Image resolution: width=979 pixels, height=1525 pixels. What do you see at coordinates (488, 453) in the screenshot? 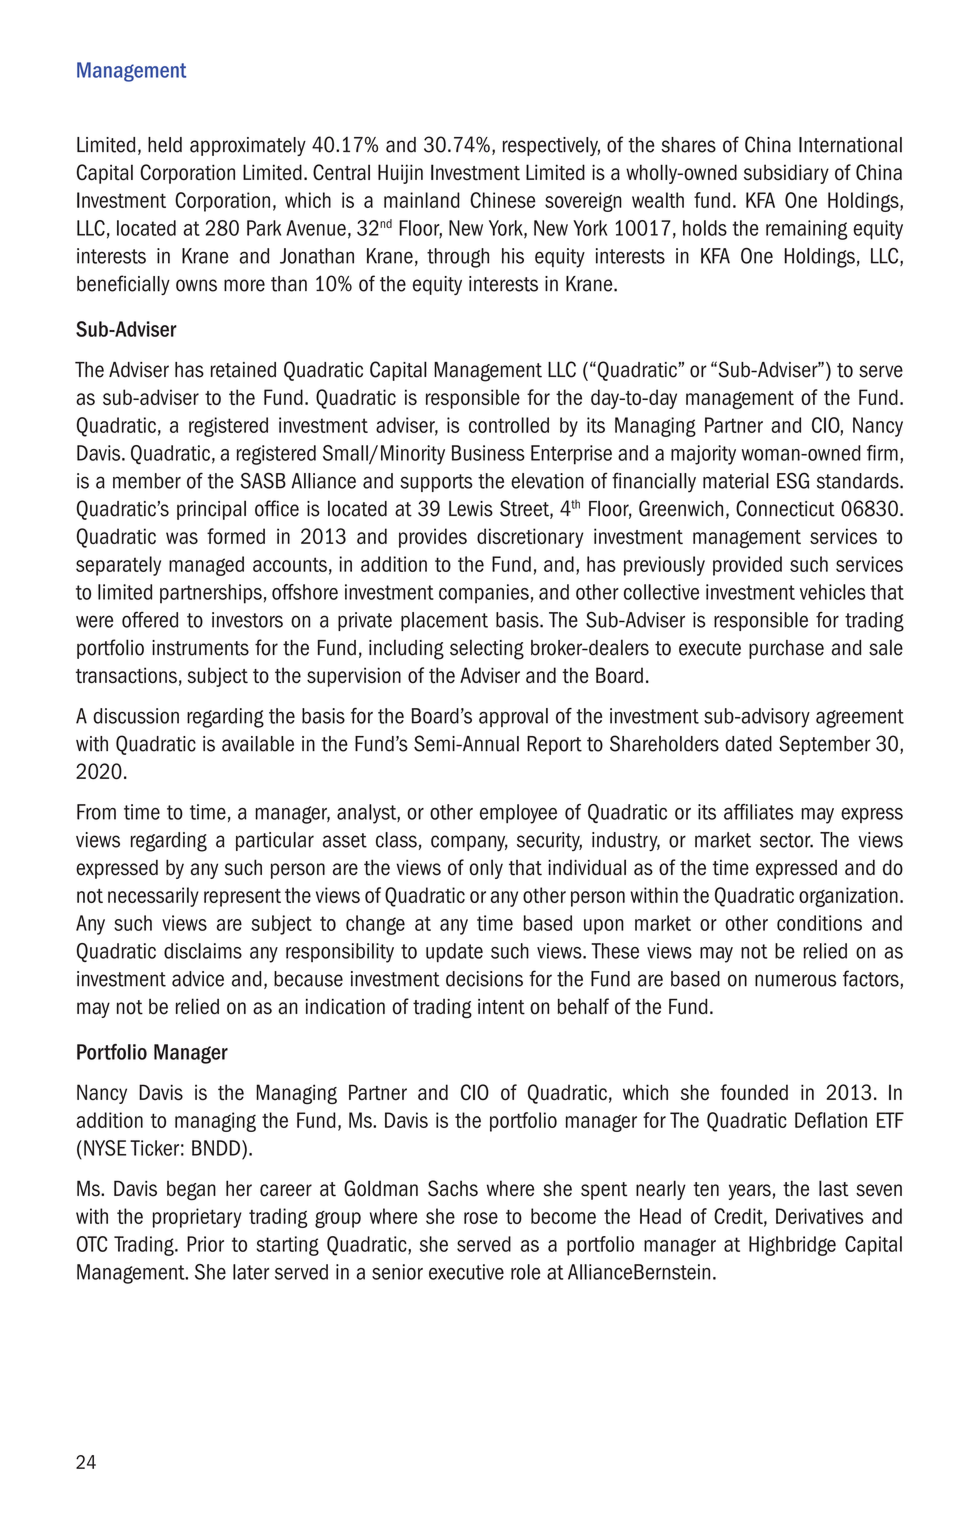
I see `Business` at bounding box center [488, 453].
